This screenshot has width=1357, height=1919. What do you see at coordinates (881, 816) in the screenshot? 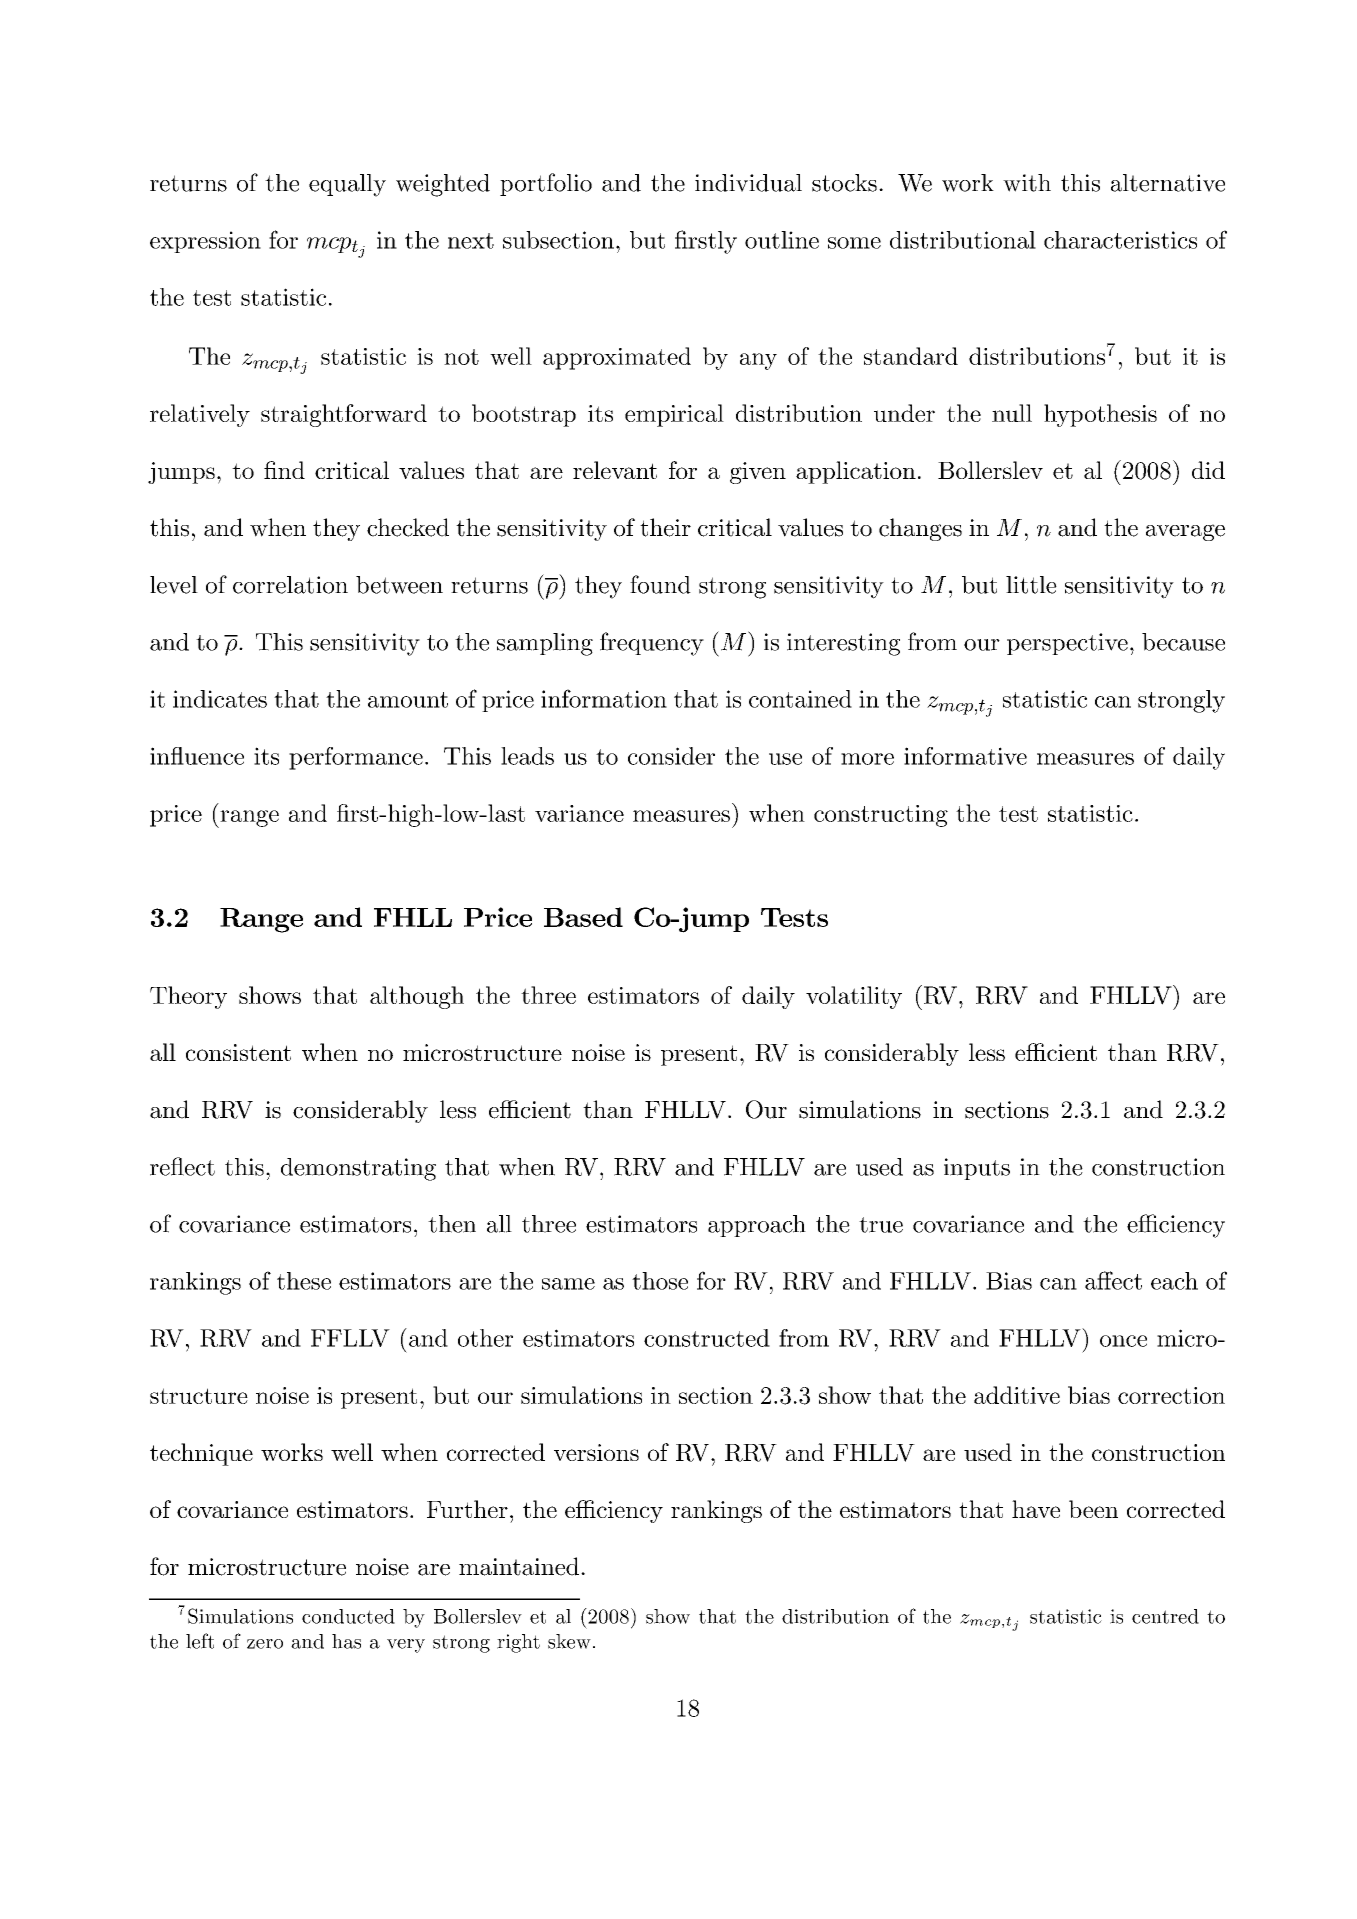
I see `constructing` at bounding box center [881, 816].
